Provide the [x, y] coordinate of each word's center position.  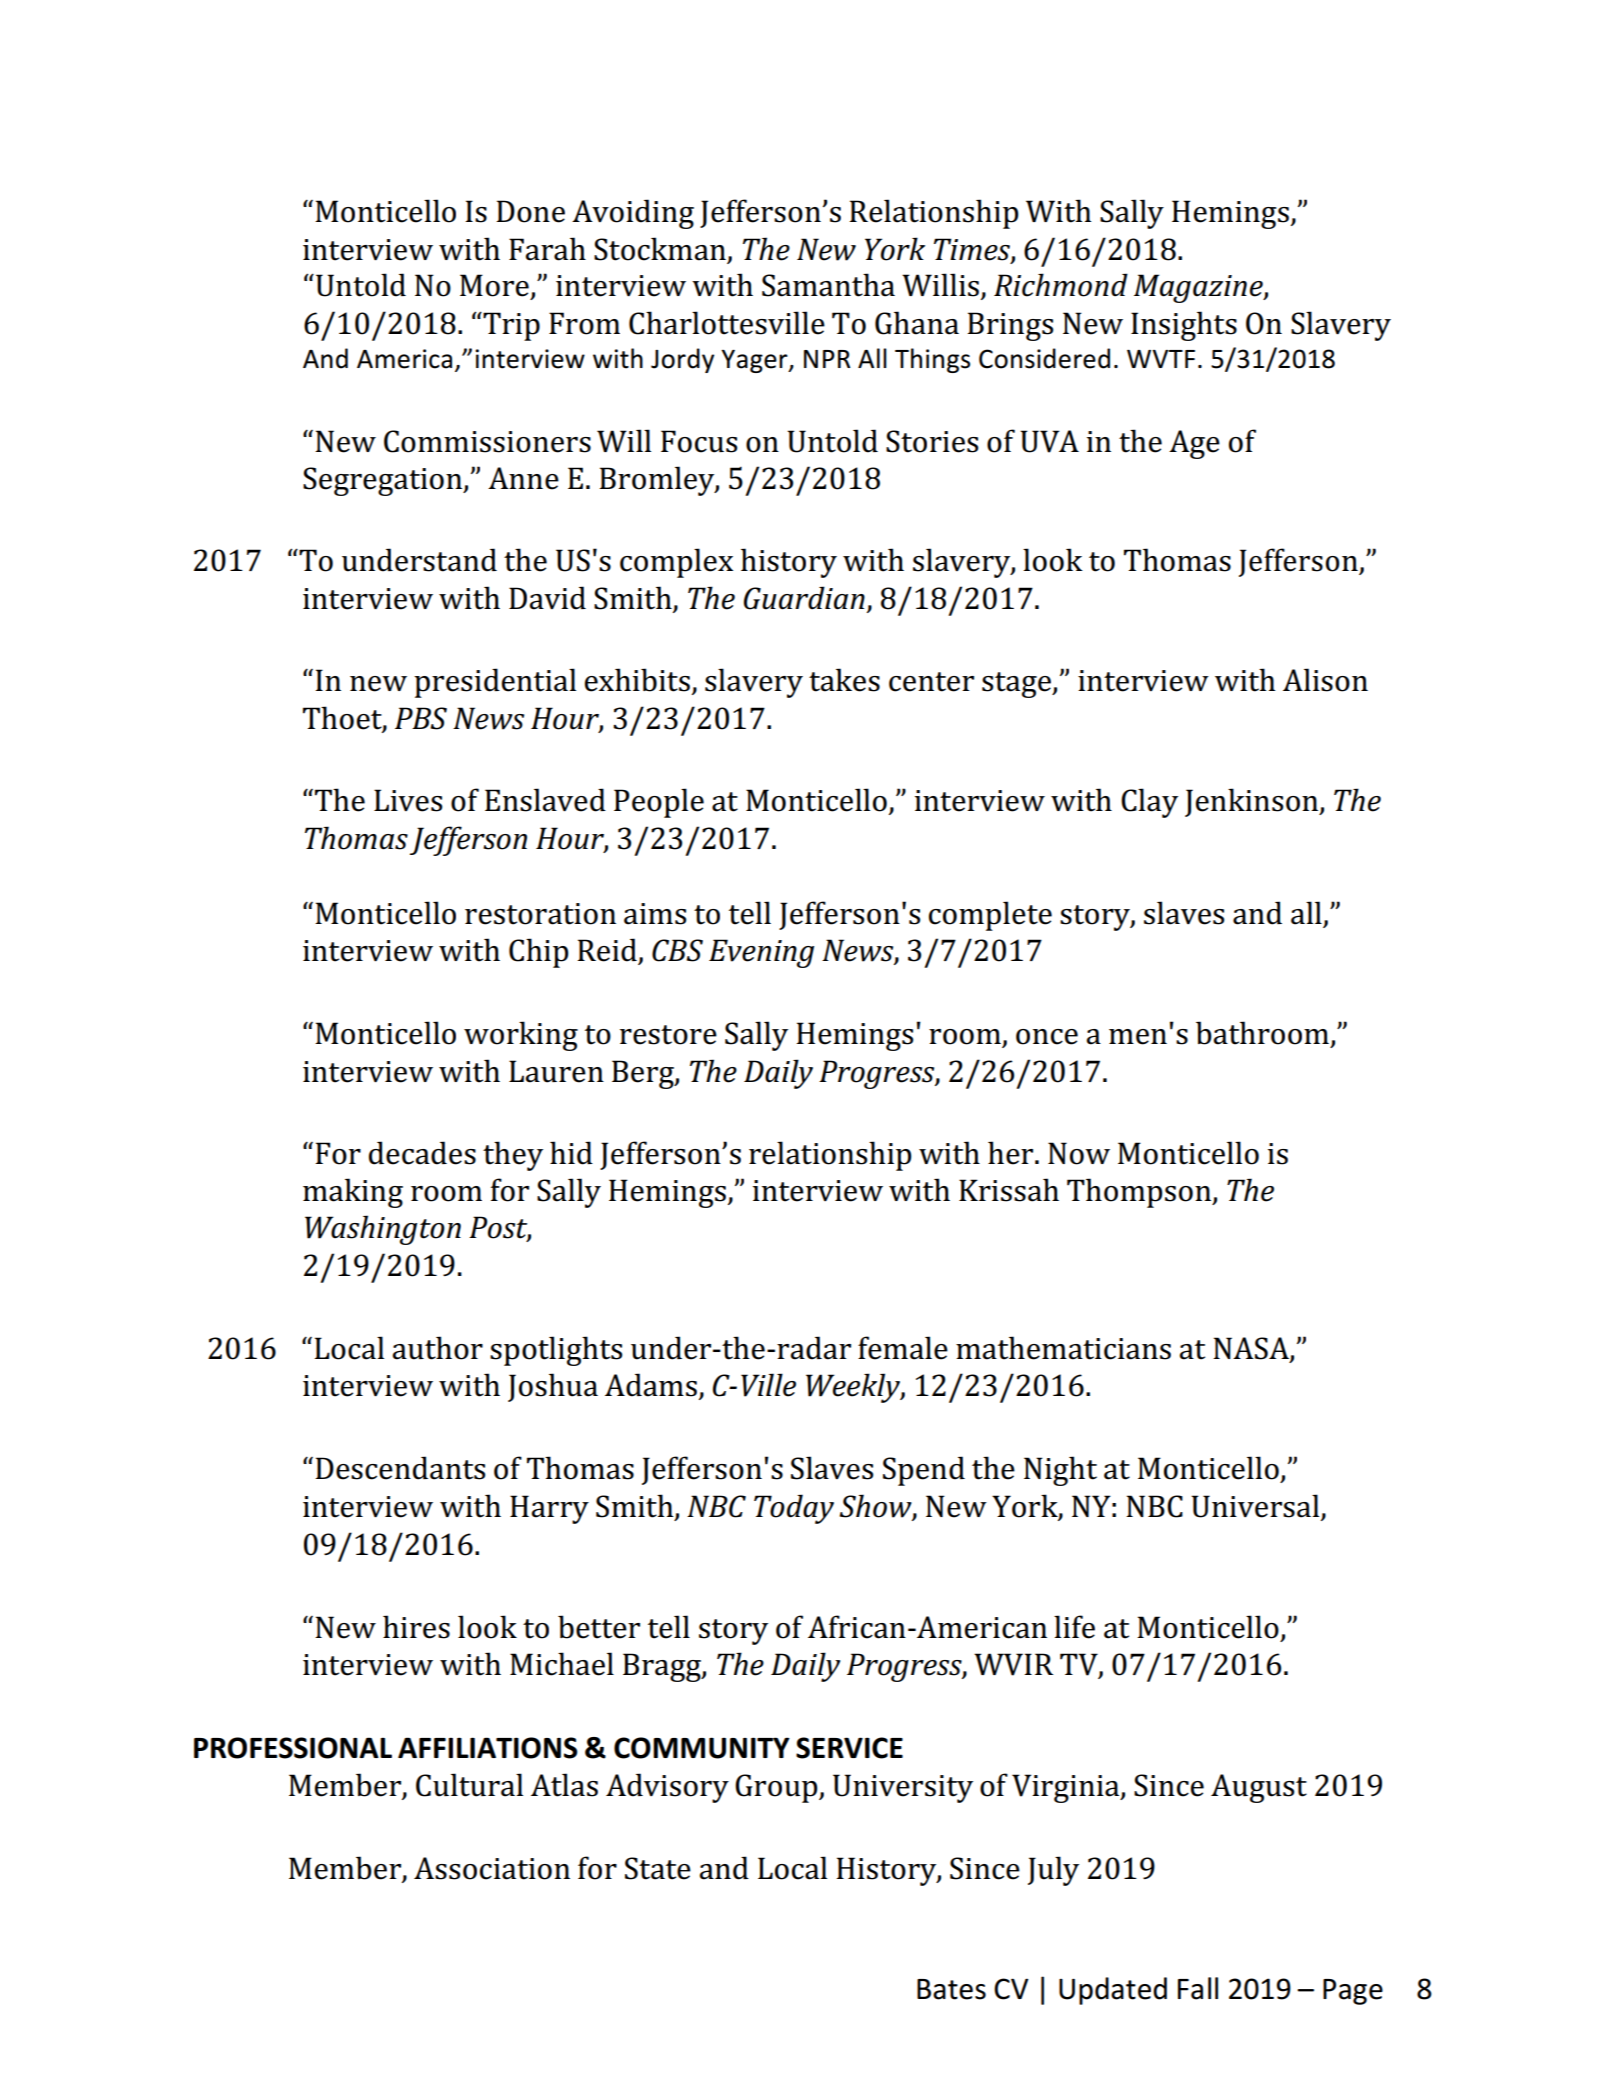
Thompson [1140, 1193]
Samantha [828, 285]
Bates [951, 1989]
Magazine [1199, 288]
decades [422, 1153]
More [494, 285]
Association [492, 1868]
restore [668, 1035]
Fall [1198, 1988]
